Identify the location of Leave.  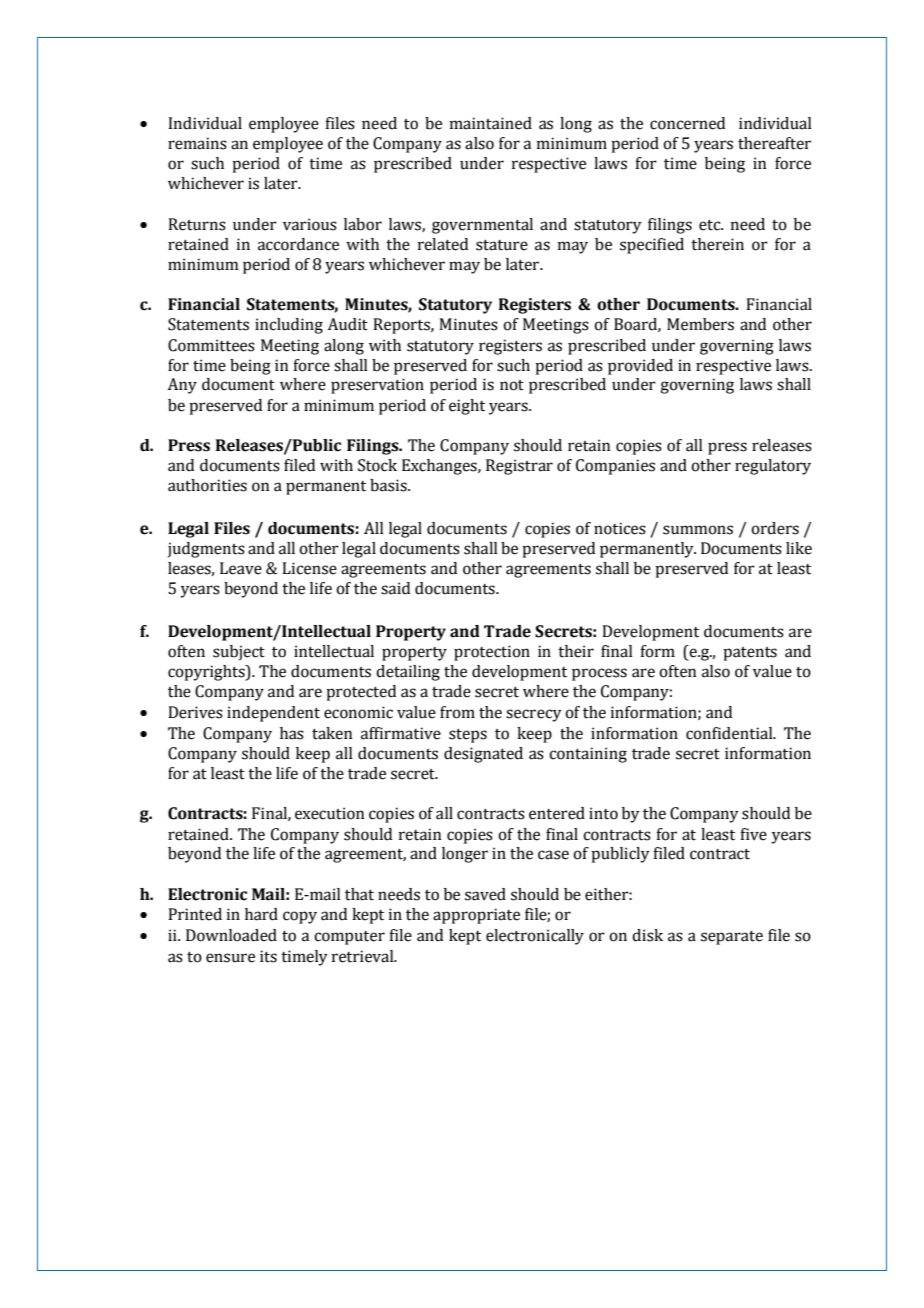
(241, 568).
